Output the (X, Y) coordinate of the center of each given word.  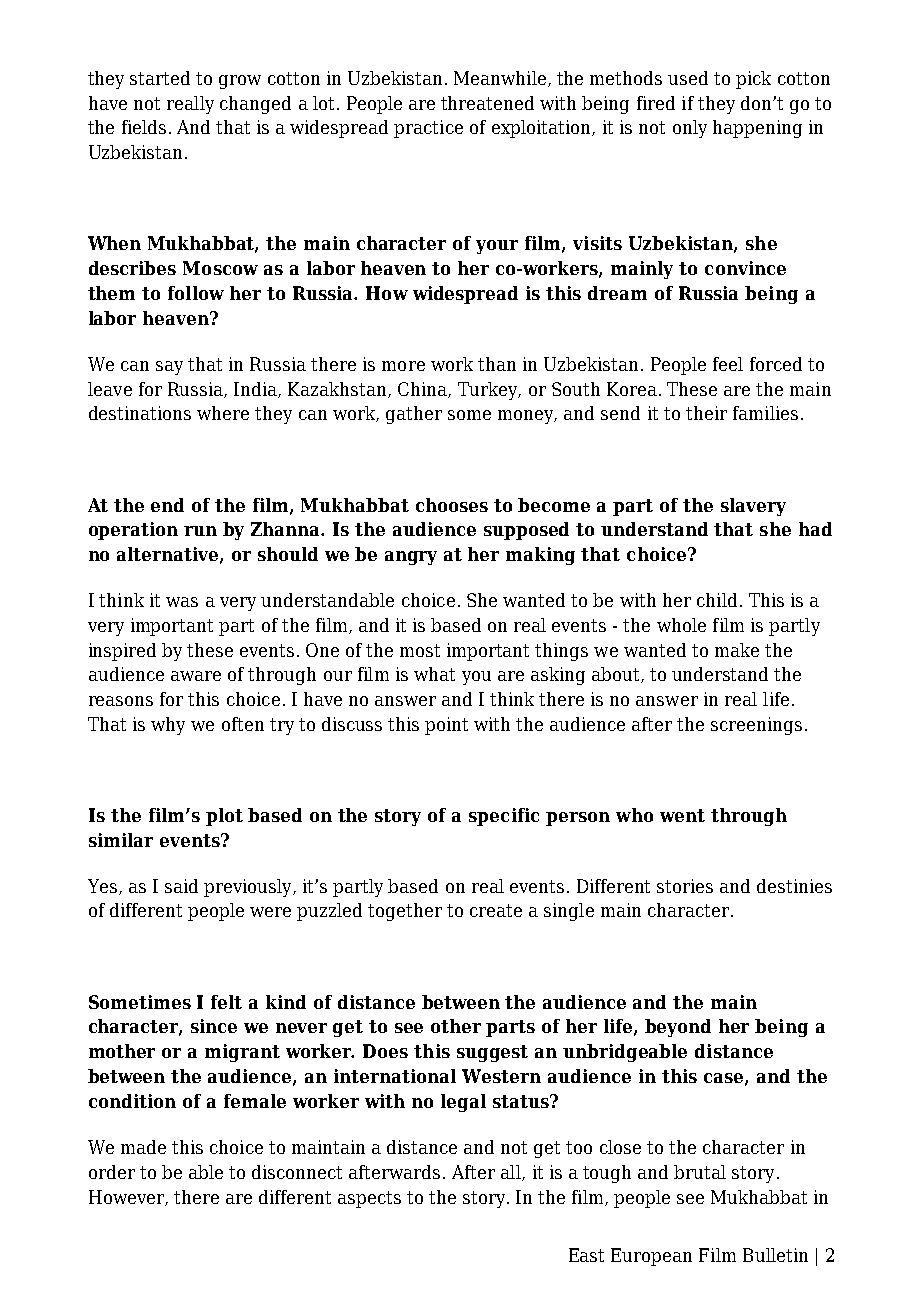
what (434, 674)
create (496, 910)
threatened (487, 103)
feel (728, 364)
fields (144, 127)
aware (196, 676)
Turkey (489, 391)
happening (757, 129)
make (737, 650)
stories (685, 886)
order (112, 1172)
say (169, 368)
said (181, 886)
